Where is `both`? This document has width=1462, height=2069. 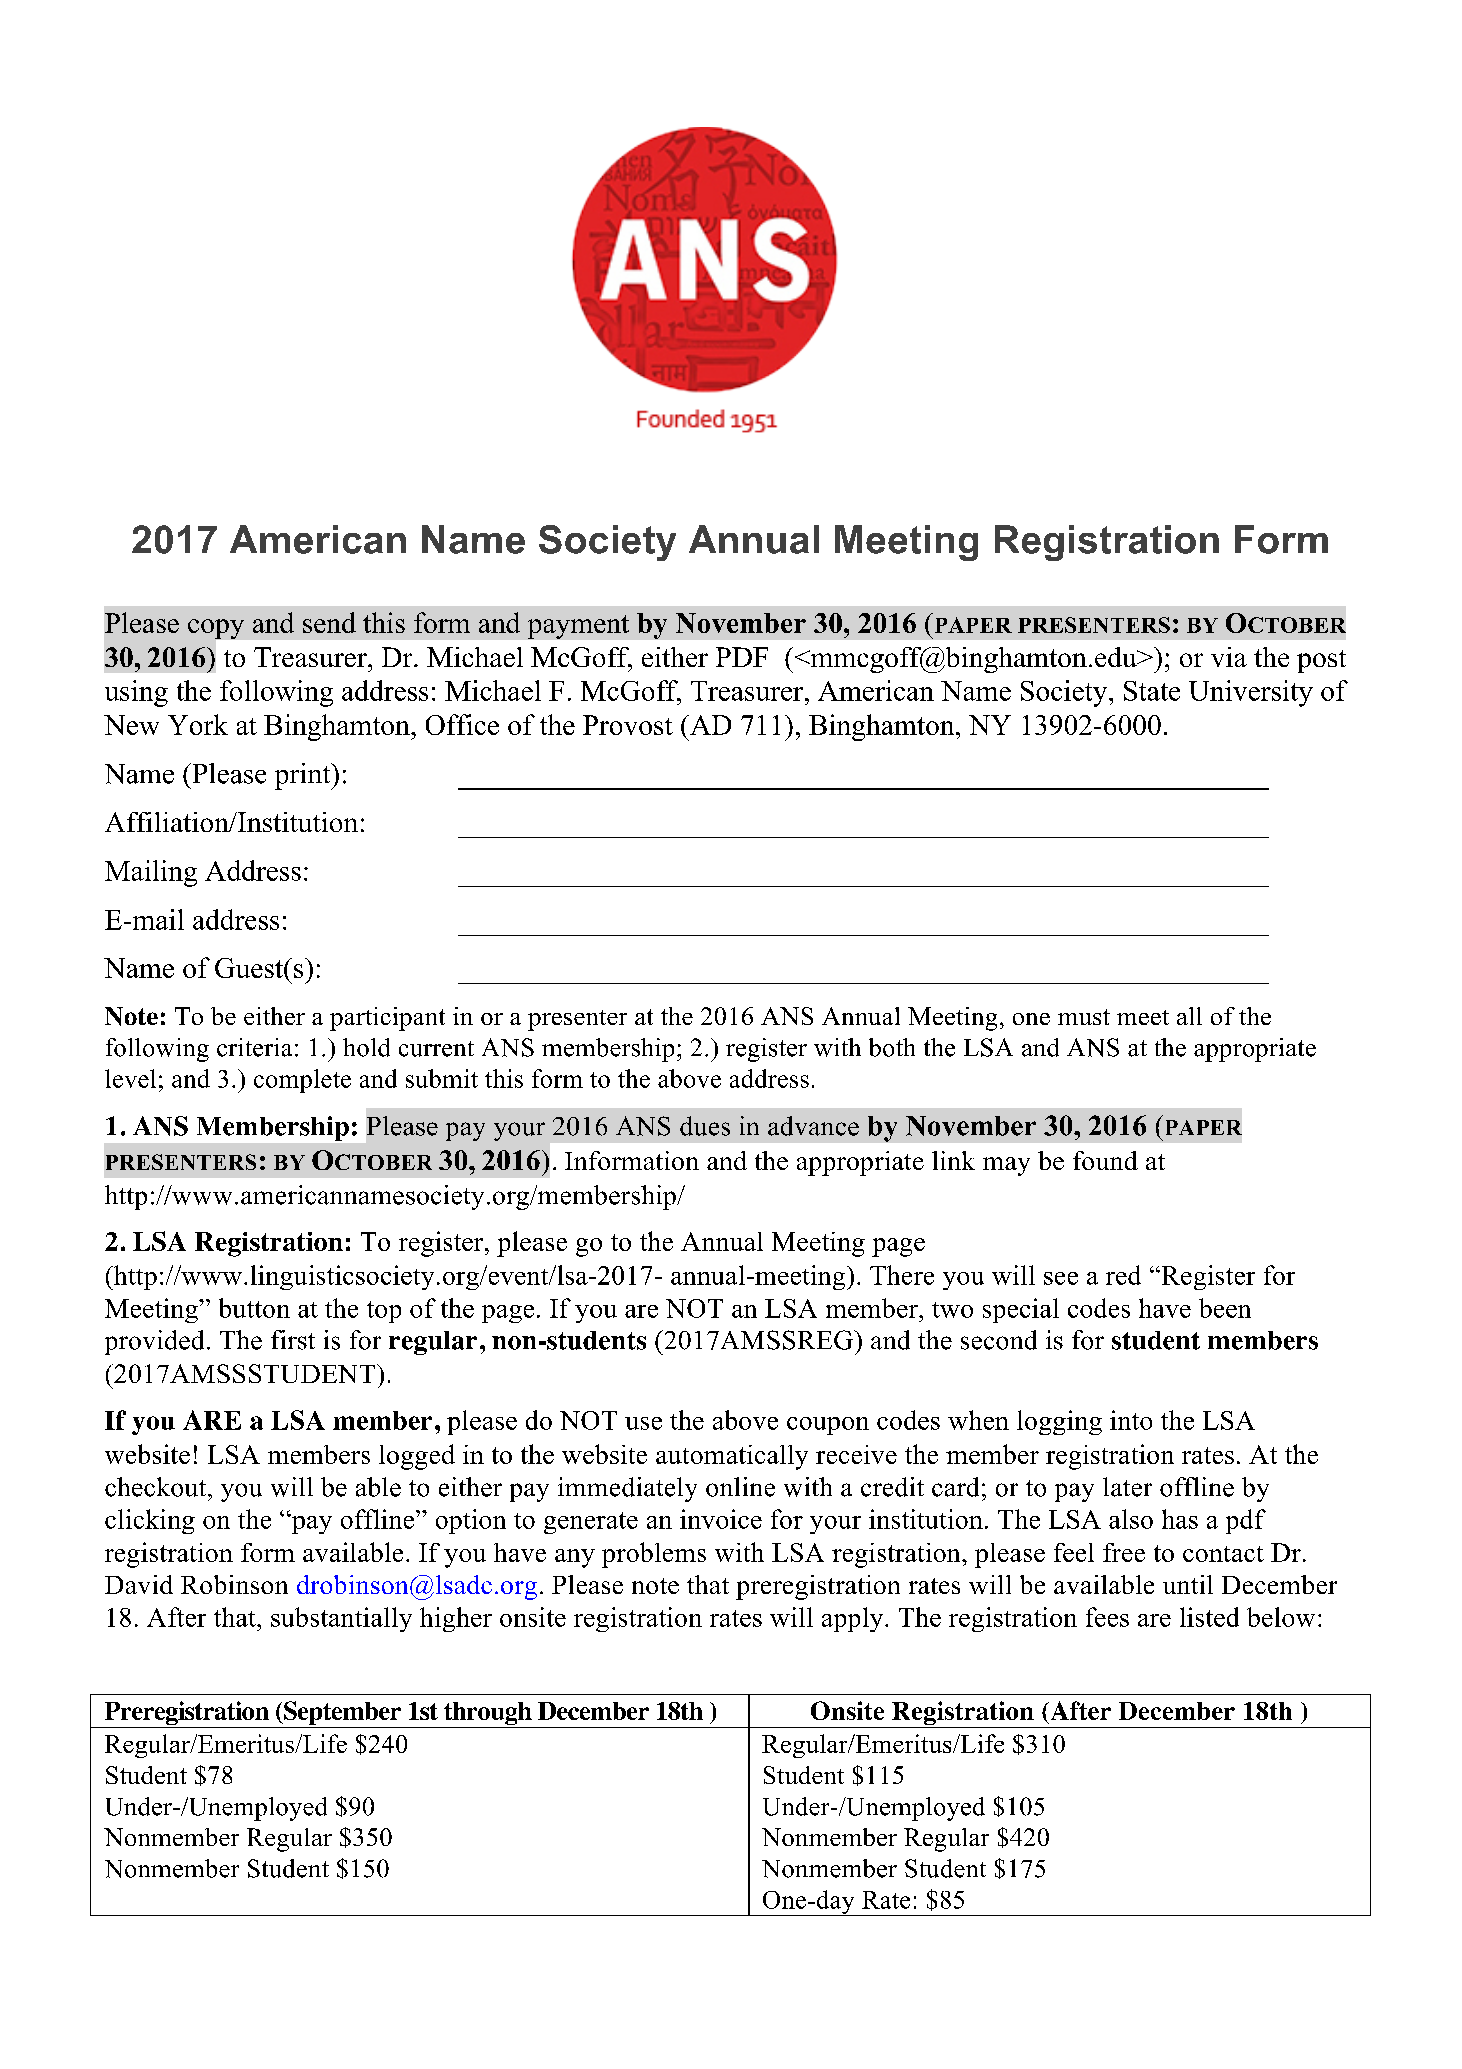
both is located at coordinates (892, 1047).
